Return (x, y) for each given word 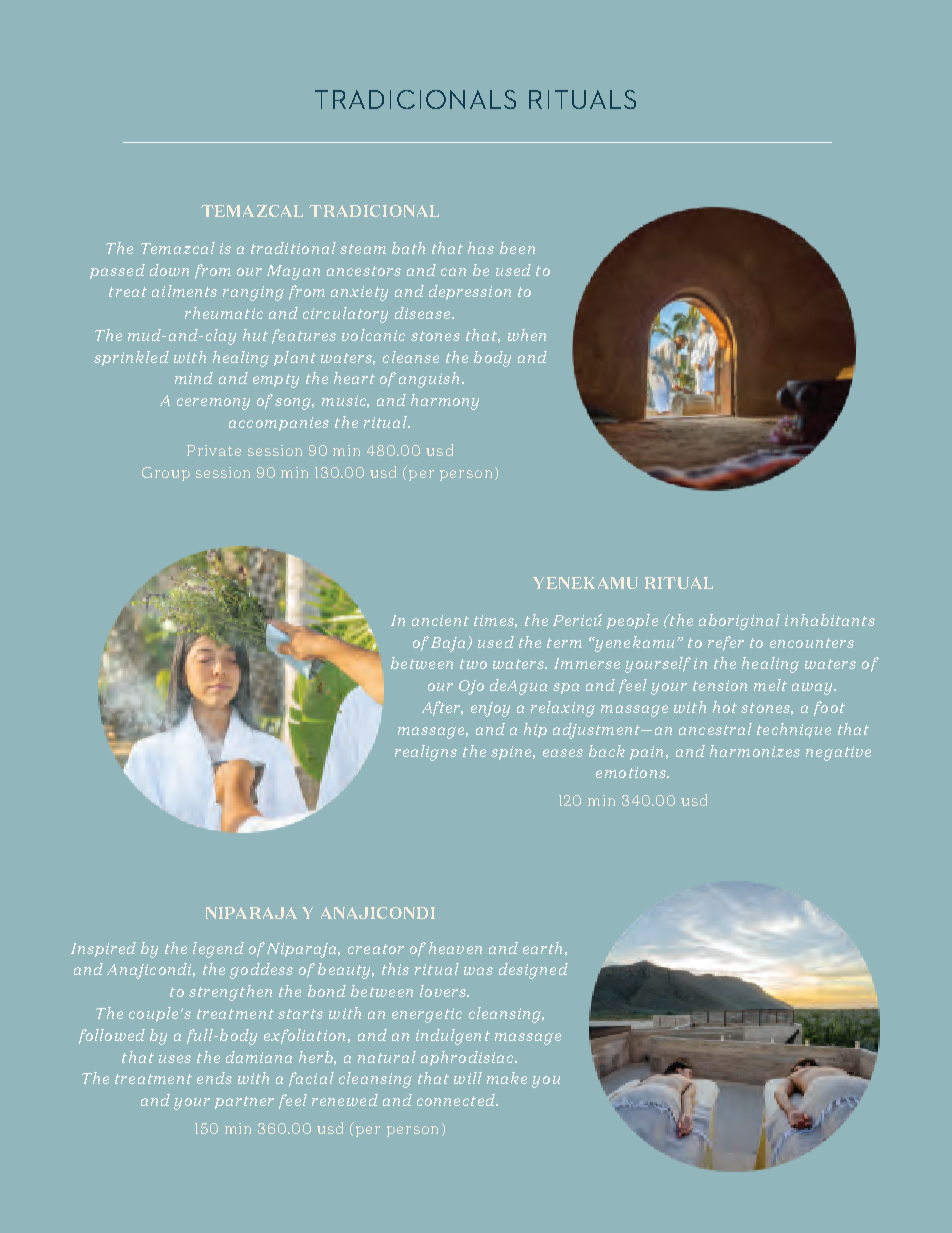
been (517, 248)
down (169, 270)
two (473, 664)
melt (770, 685)
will (468, 1078)
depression (470, 292)
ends (214, 1078)
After (442, 708)
